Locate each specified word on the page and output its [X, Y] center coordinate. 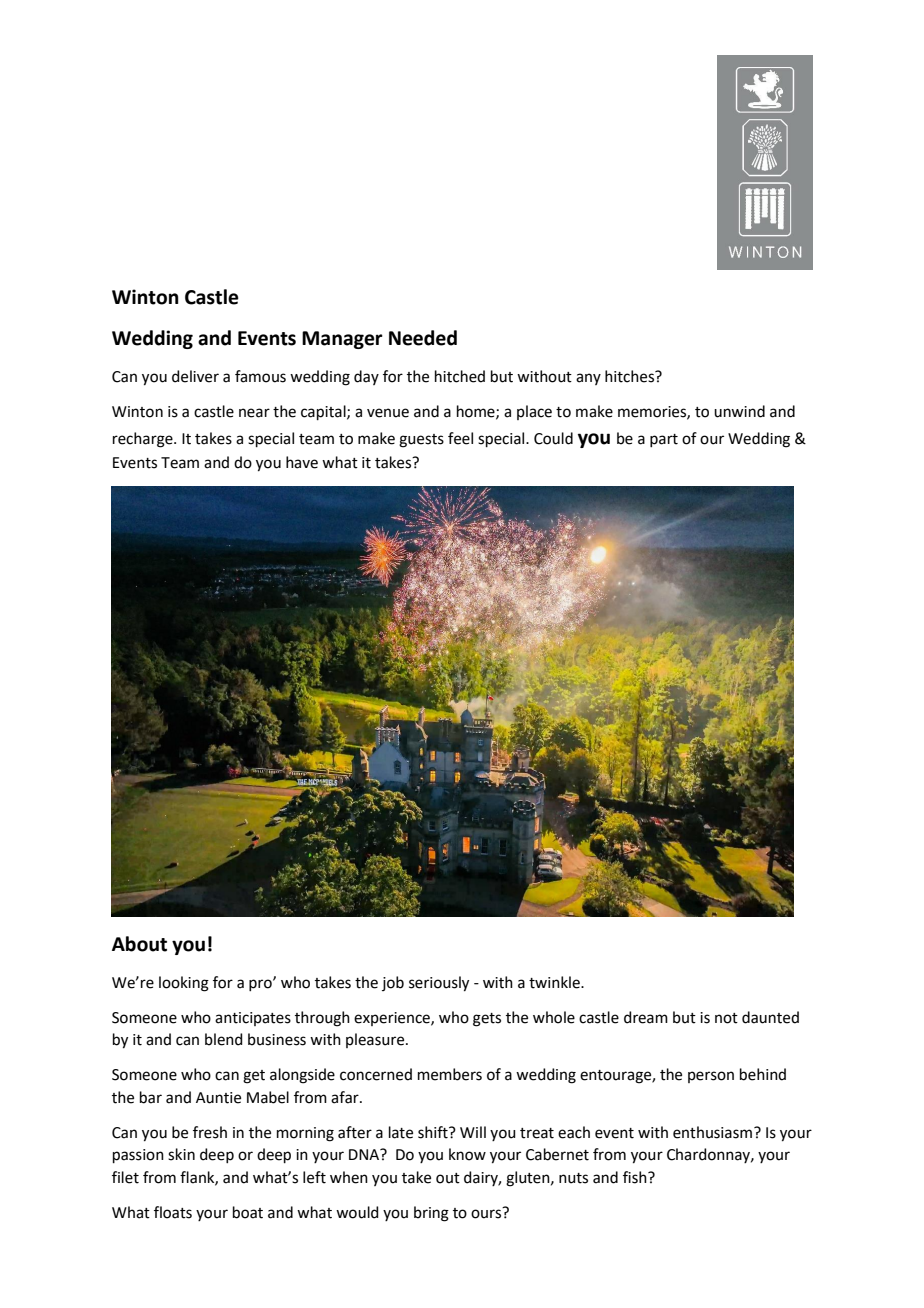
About [139, 944]
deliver [195, 376]
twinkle [555, 982]
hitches [631, 376]
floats [173, 1212]
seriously [439, 984]
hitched [460, 376]
